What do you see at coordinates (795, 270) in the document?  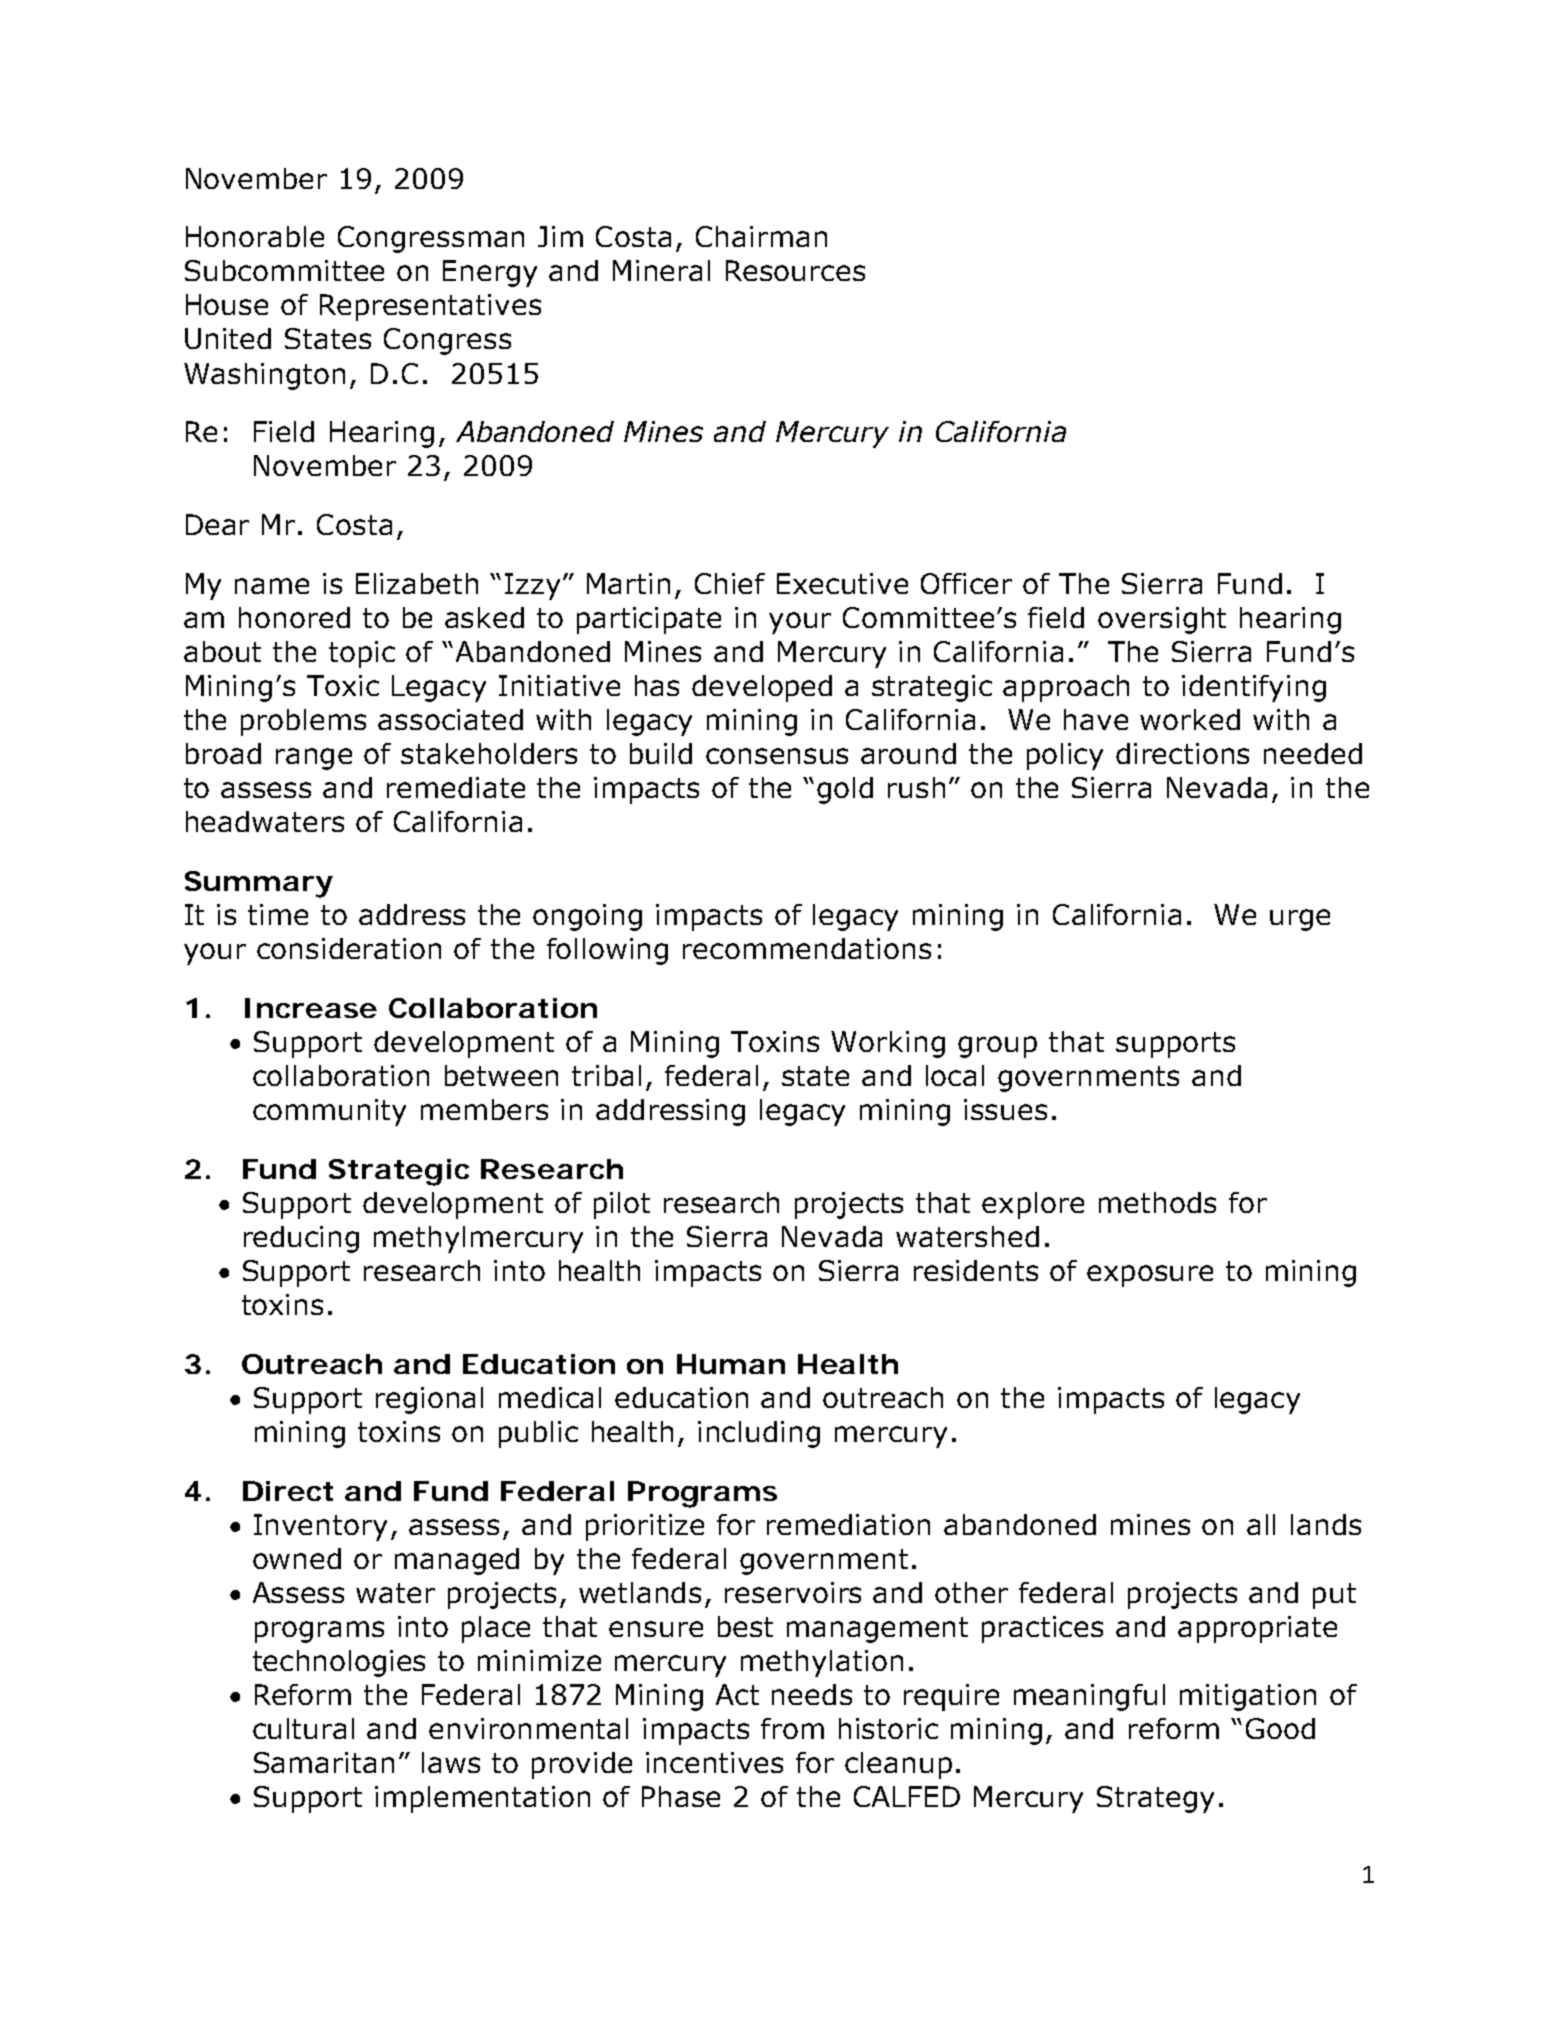 I see `Resources` at bounding box center [795, 270].
